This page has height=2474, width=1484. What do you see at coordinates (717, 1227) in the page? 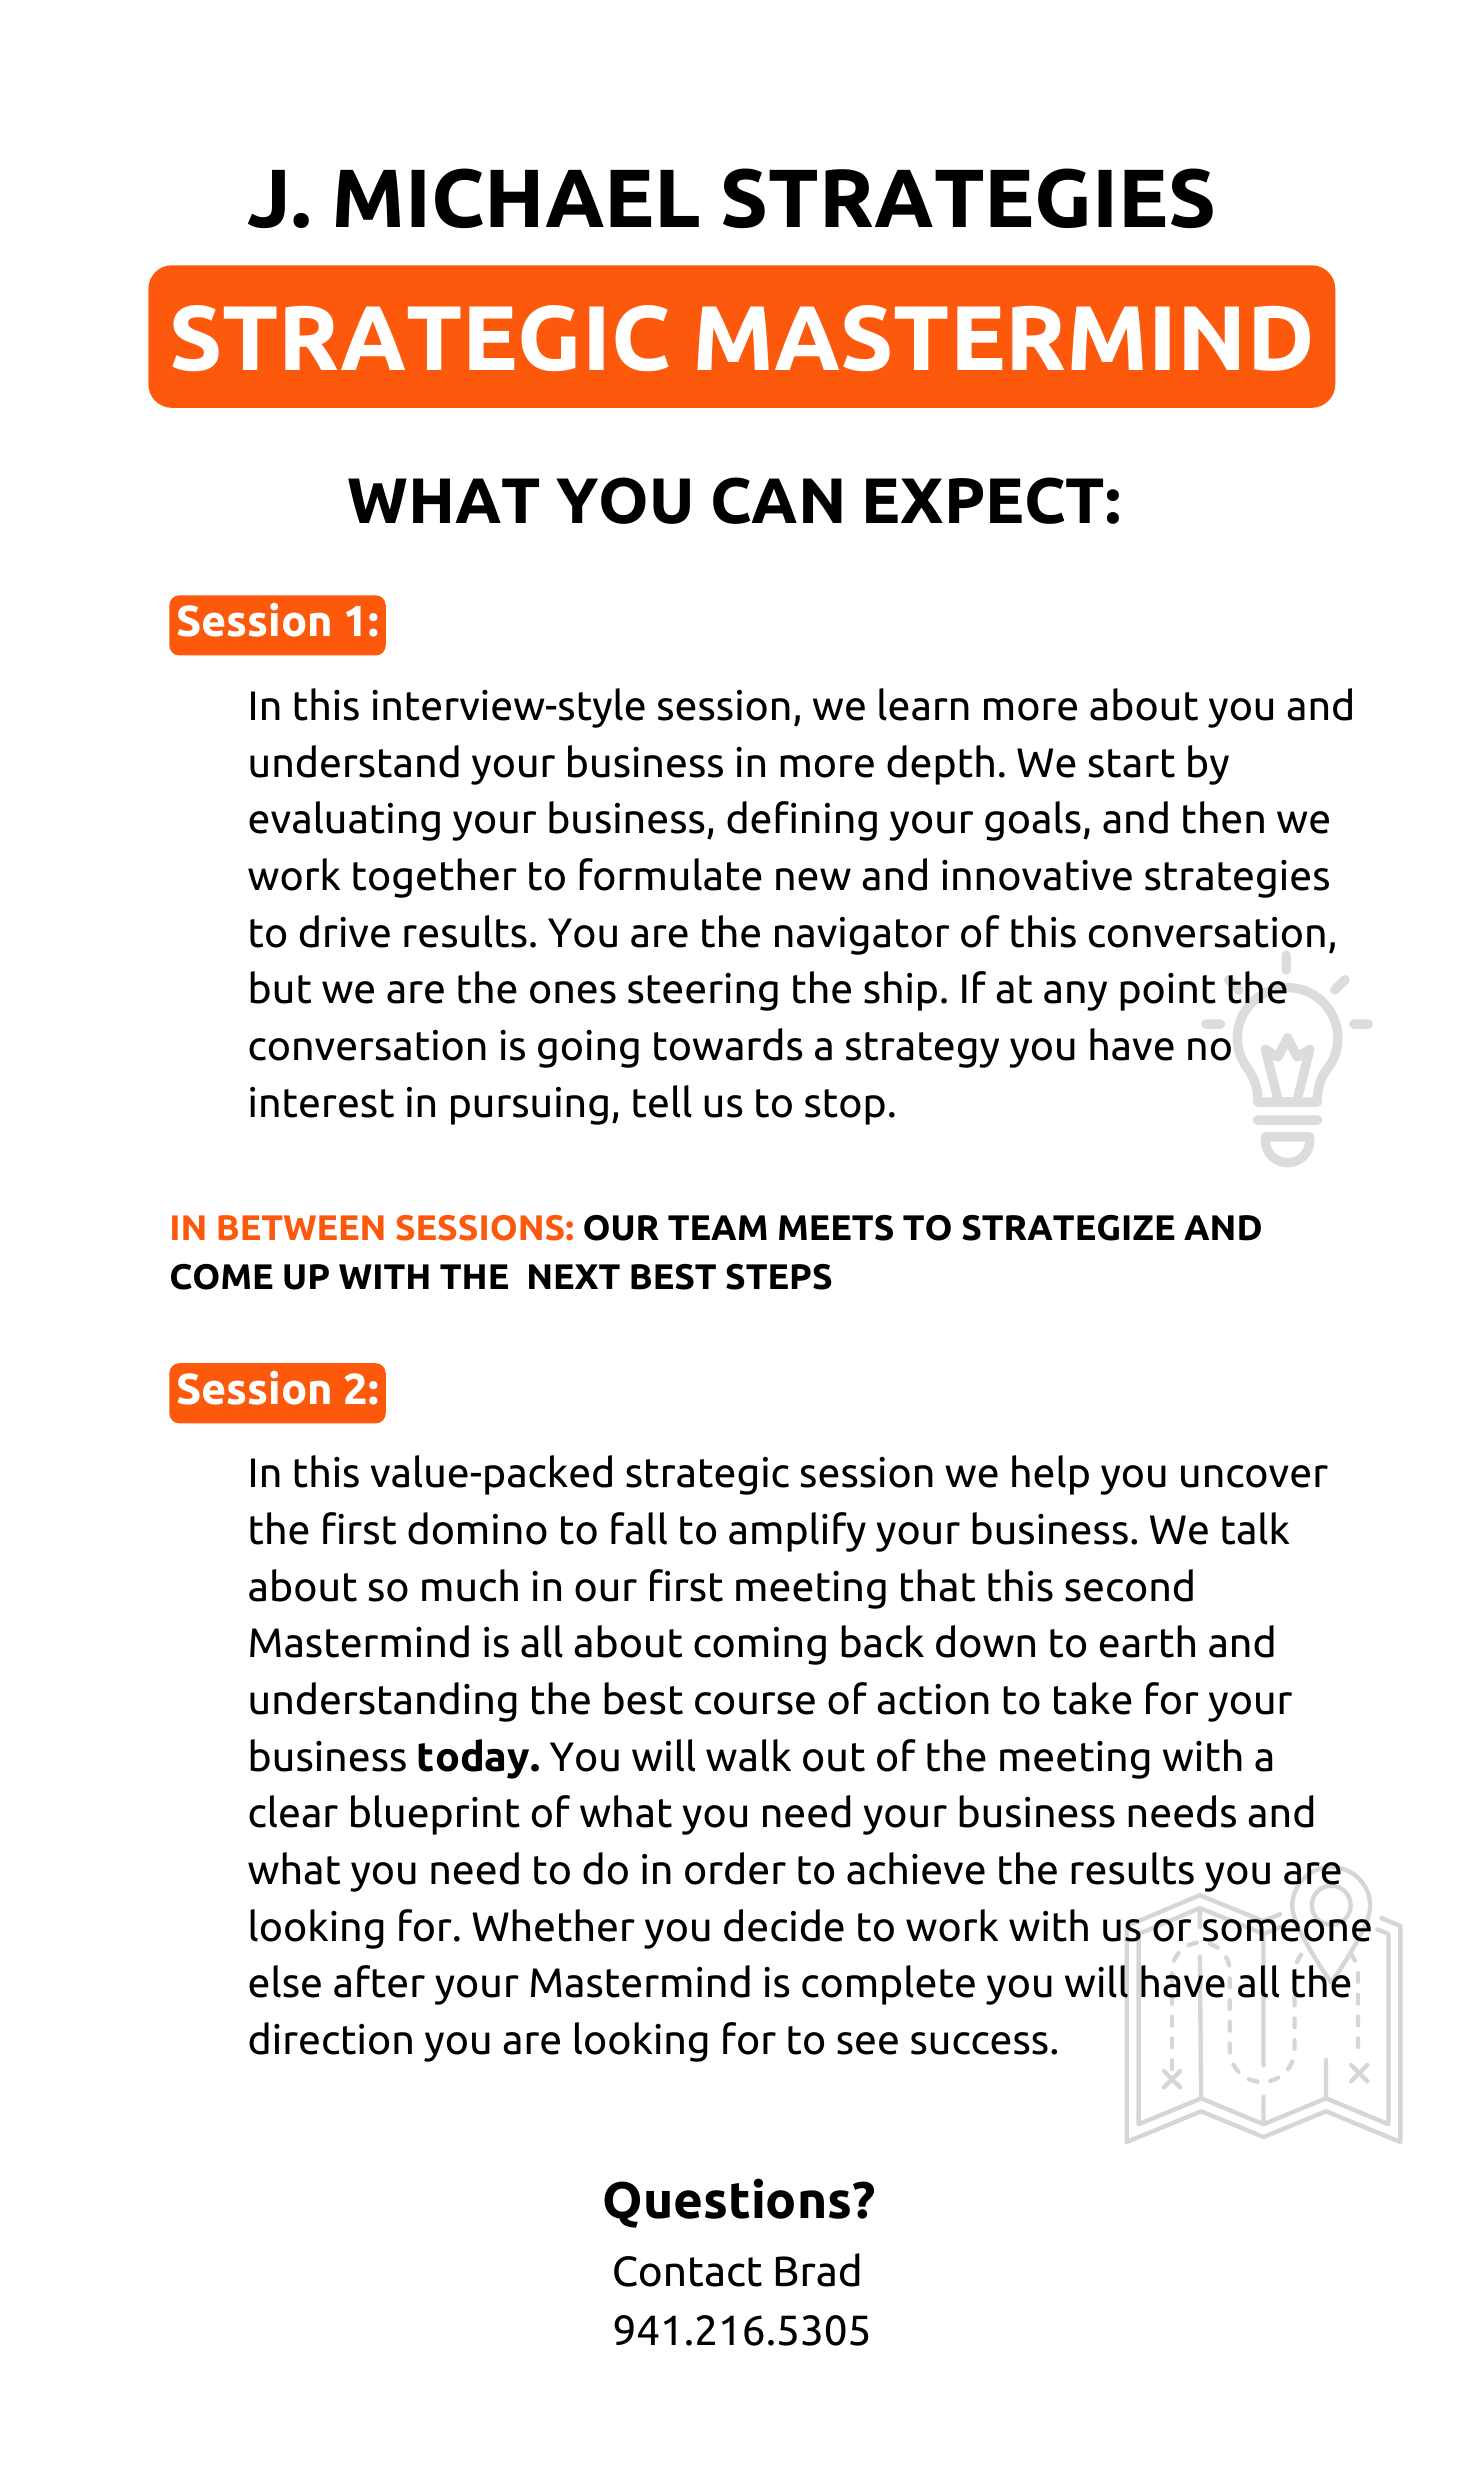
I see `TEAM` at bounding box center [717, 1227].
